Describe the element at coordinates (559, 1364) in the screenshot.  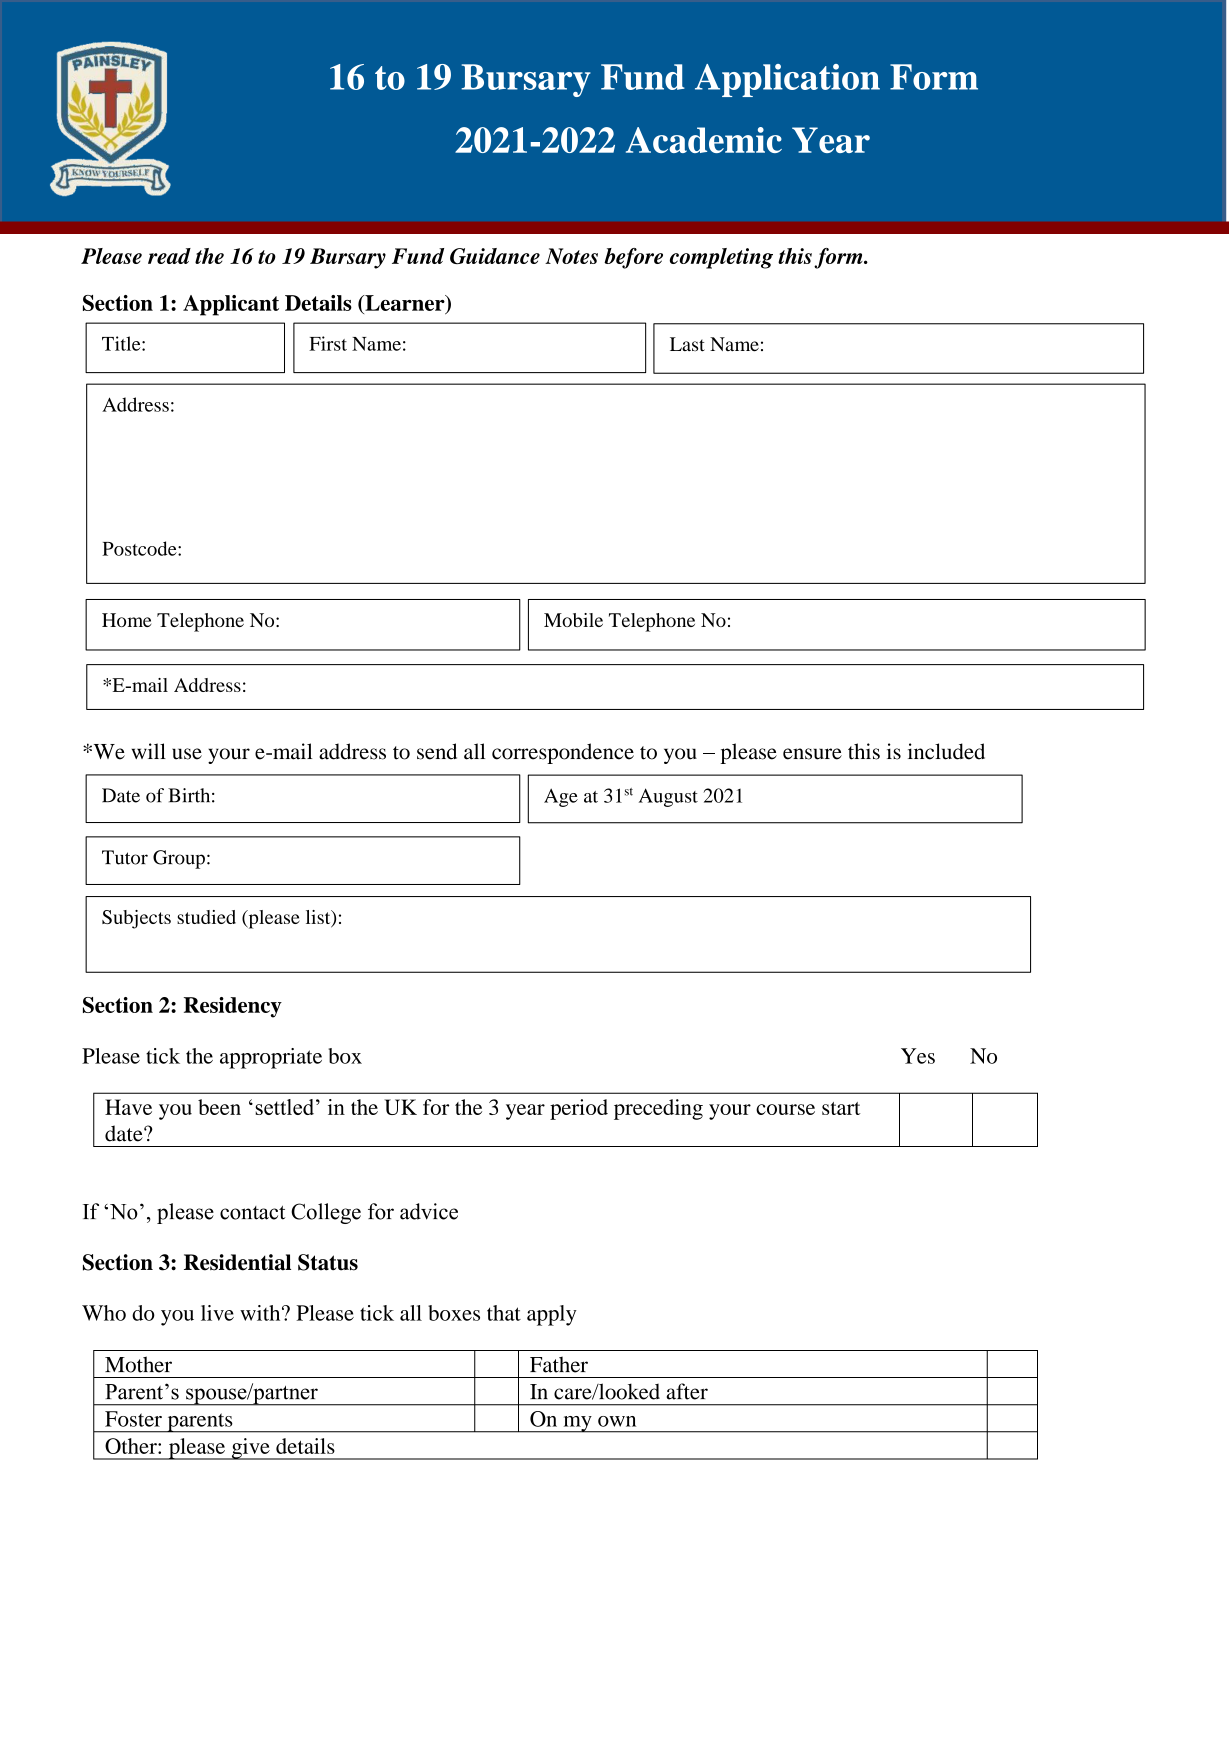
I see `Father` at that location.
